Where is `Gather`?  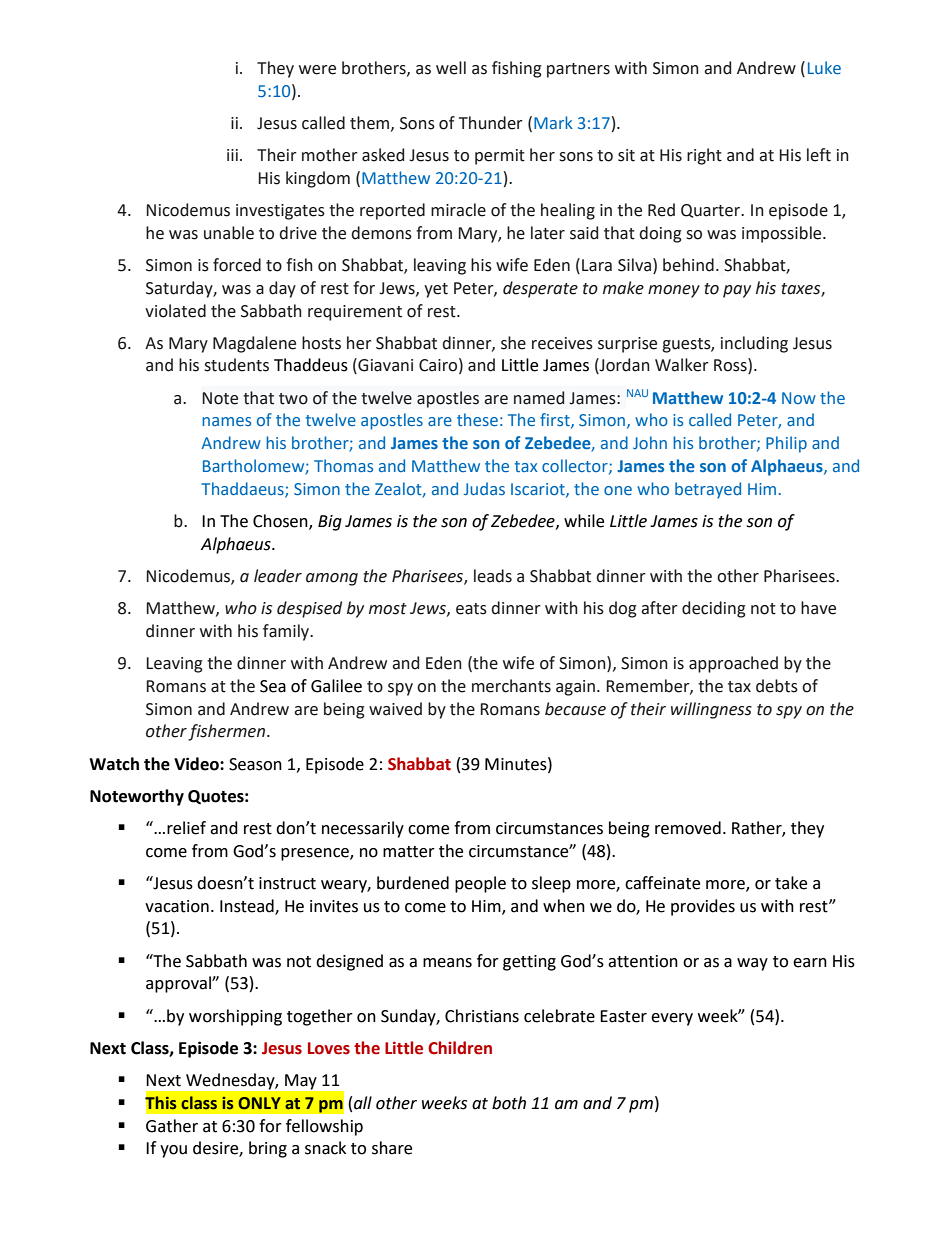 Gather is located at coordinates (172, 1126).
